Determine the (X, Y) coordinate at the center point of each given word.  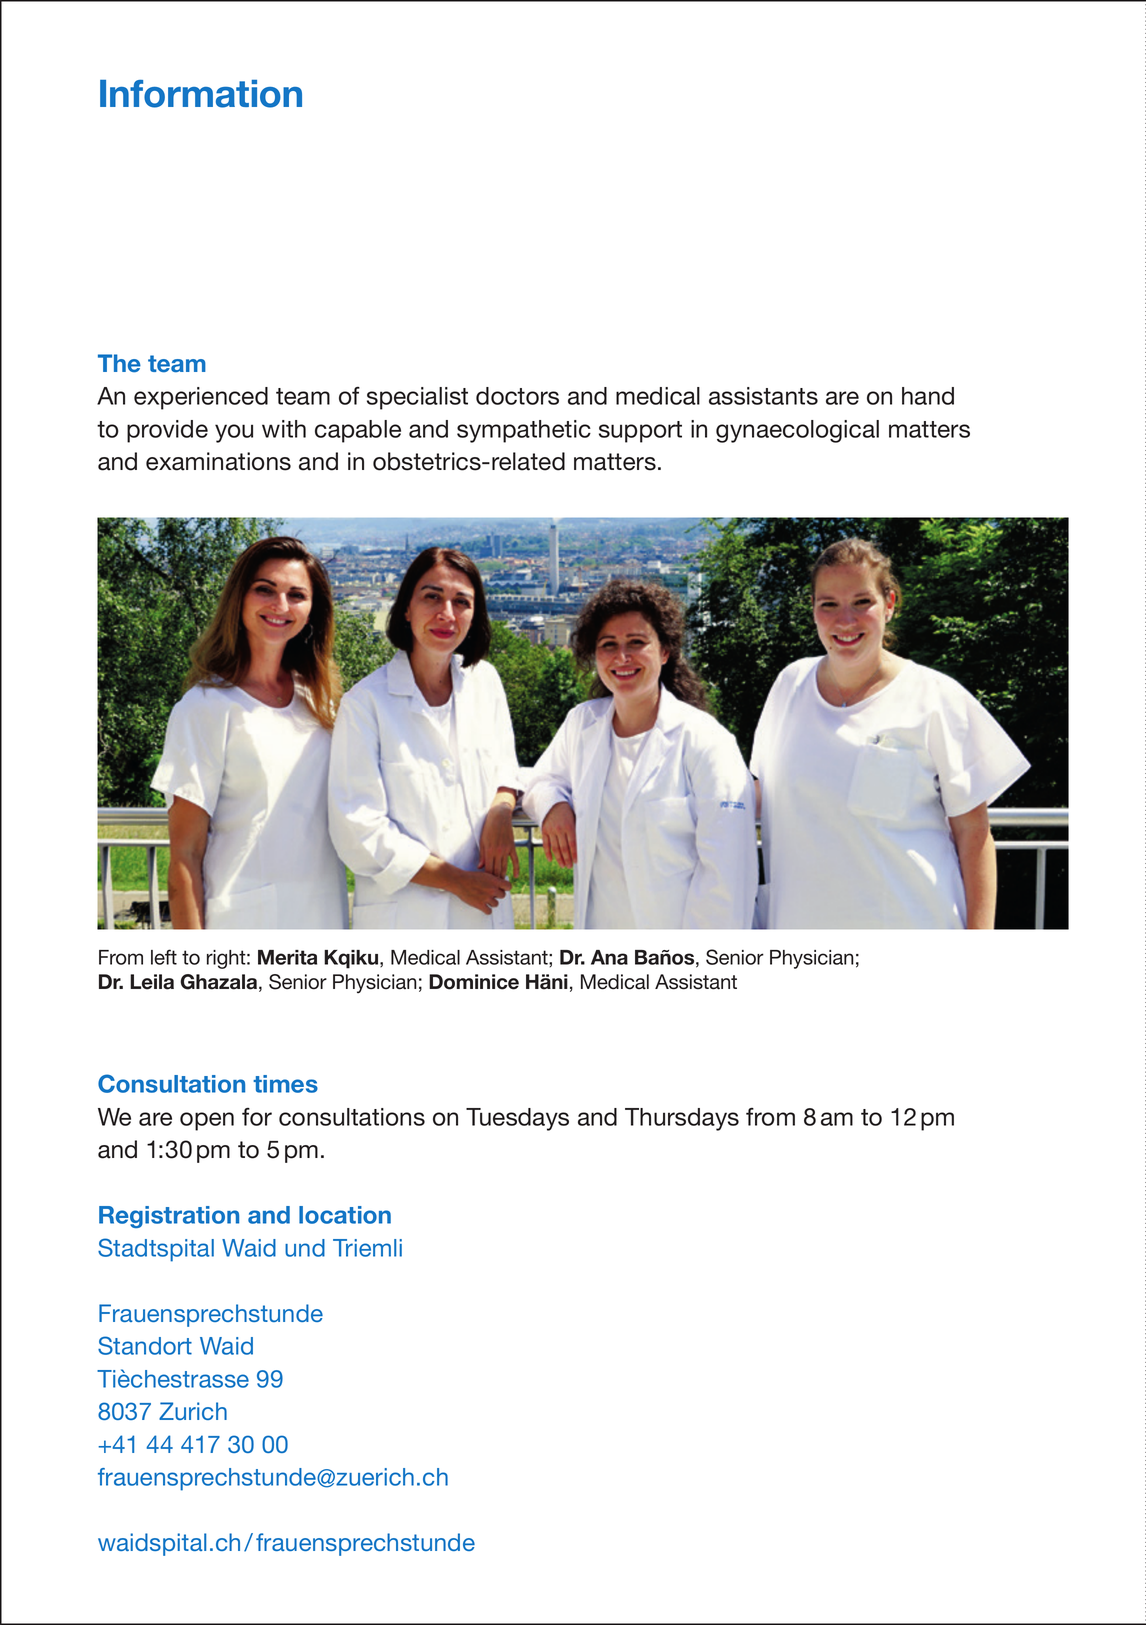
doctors (517, 396)
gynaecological (797, 431)
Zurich (193, 1411)
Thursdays (682, 1119)
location (345, 1215)
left (164, 957)
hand (928, 396)
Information (201, 94)
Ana (609, 957)
